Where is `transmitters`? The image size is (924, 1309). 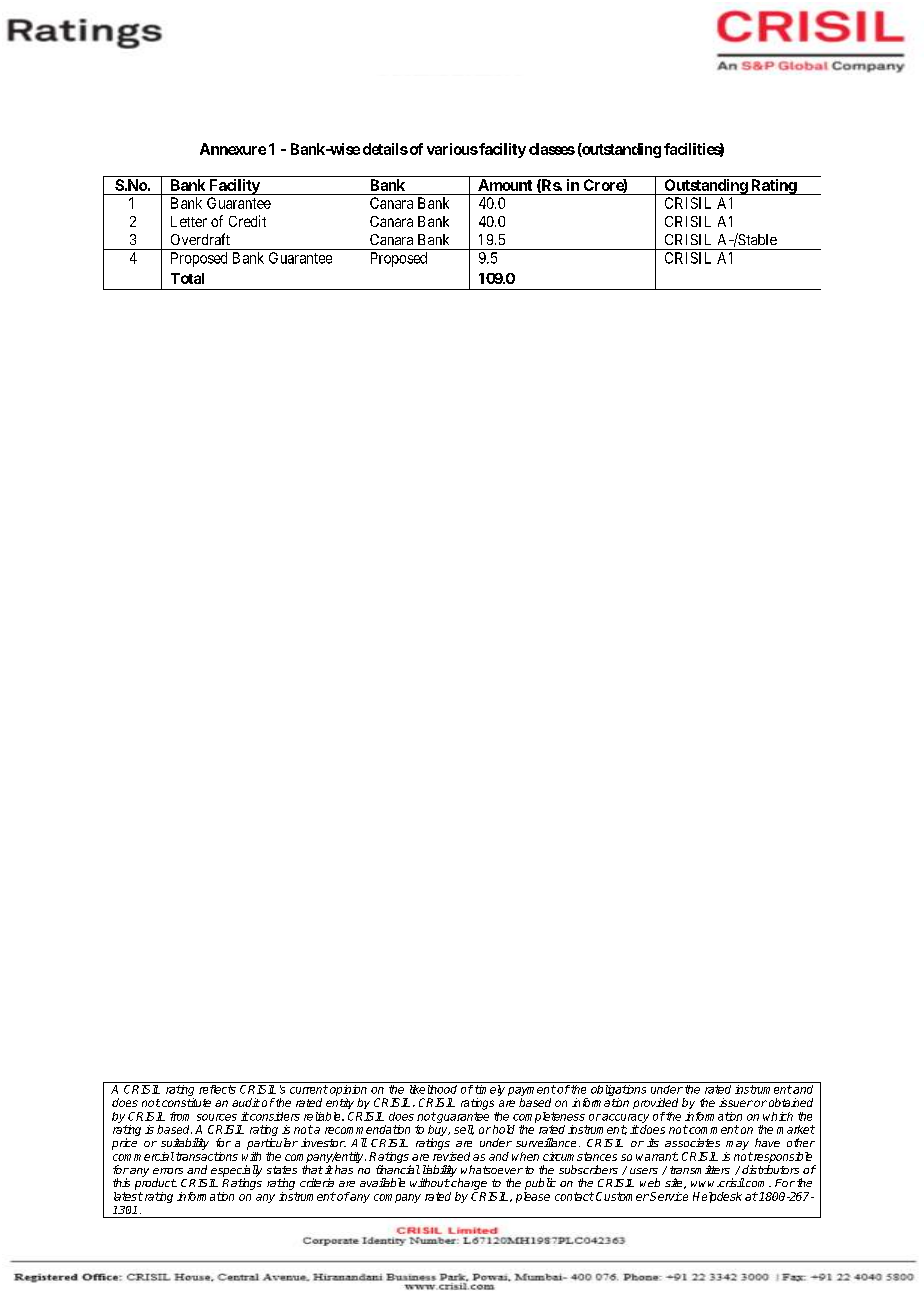
transmitters is located at coordinates (700, 1169).
